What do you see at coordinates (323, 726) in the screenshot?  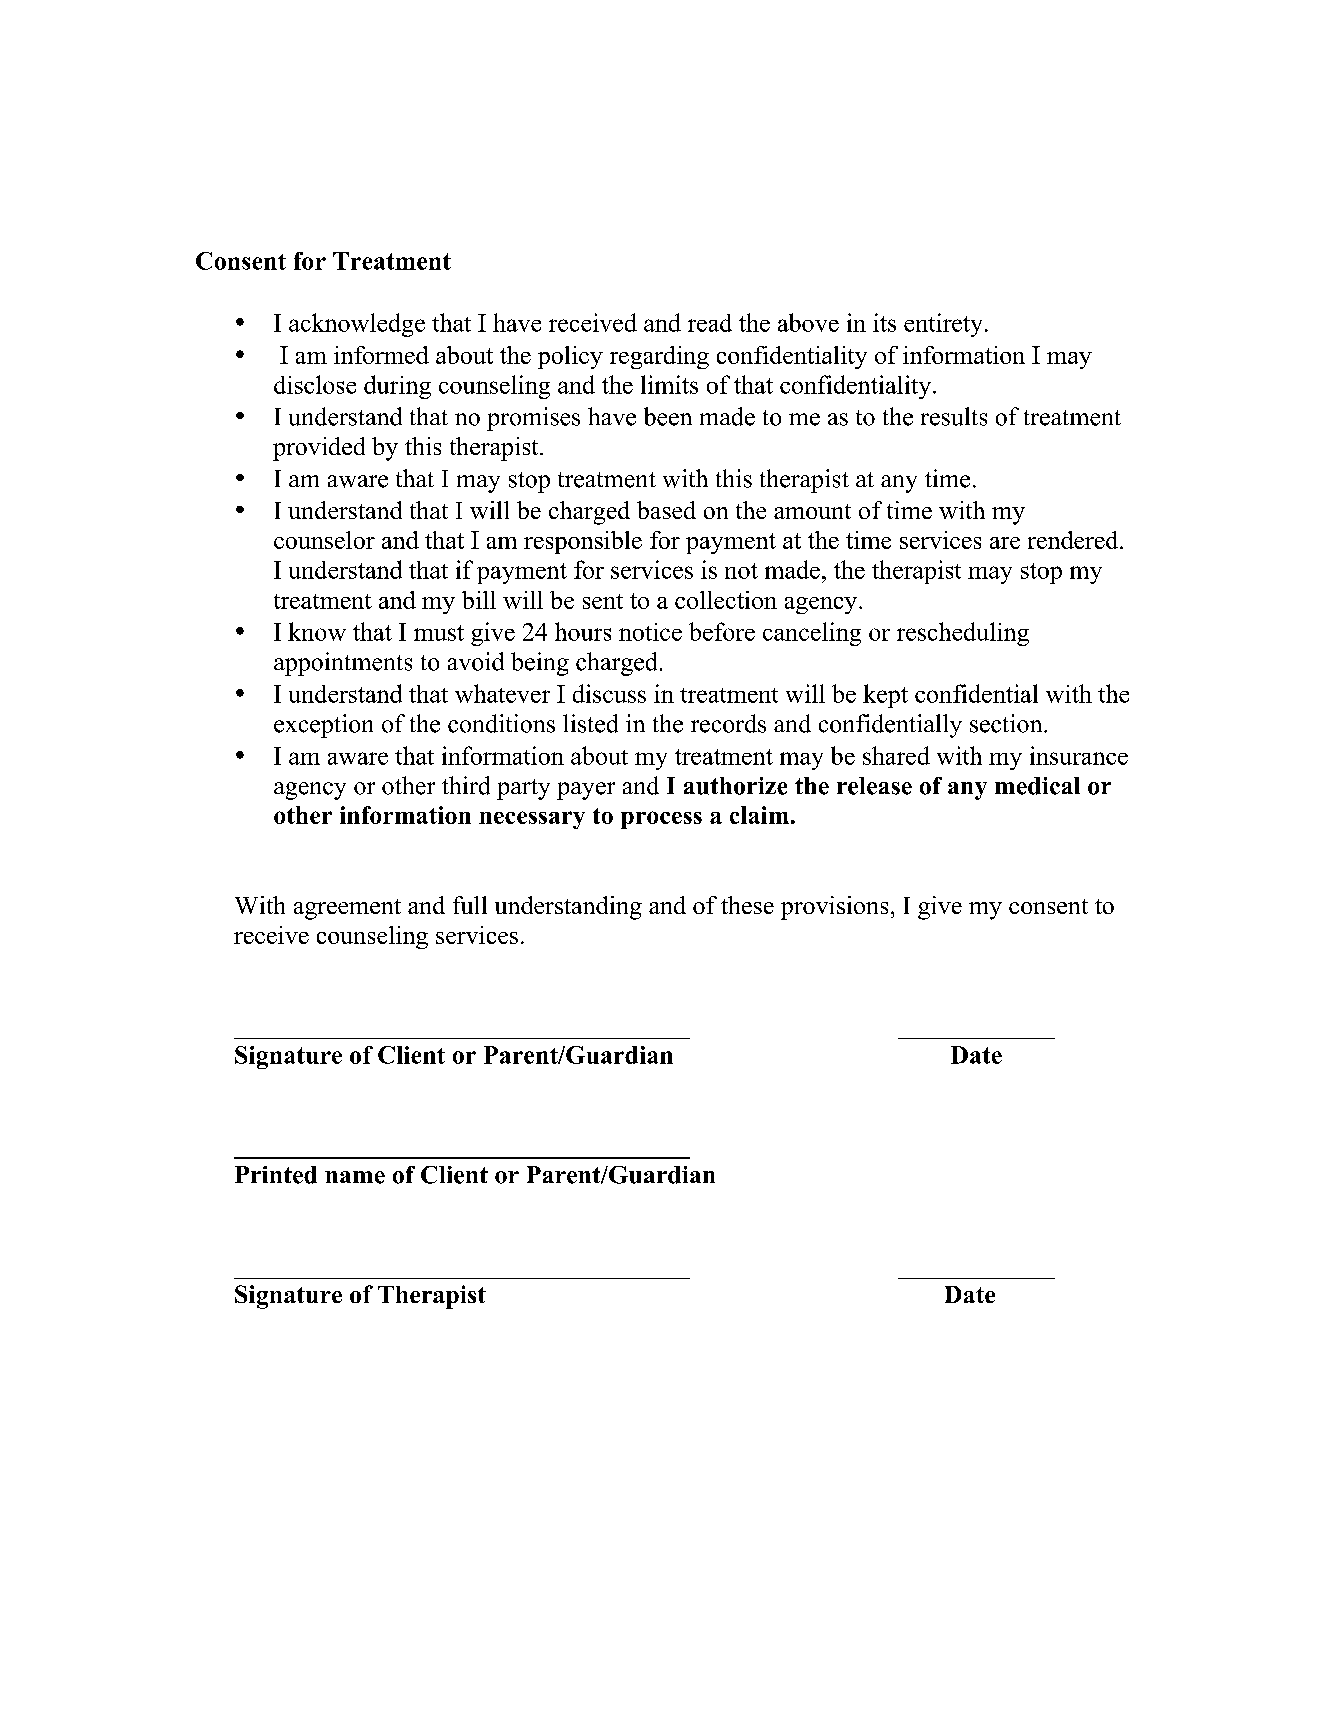 I see `exception` at bounding box center [323, 726].
